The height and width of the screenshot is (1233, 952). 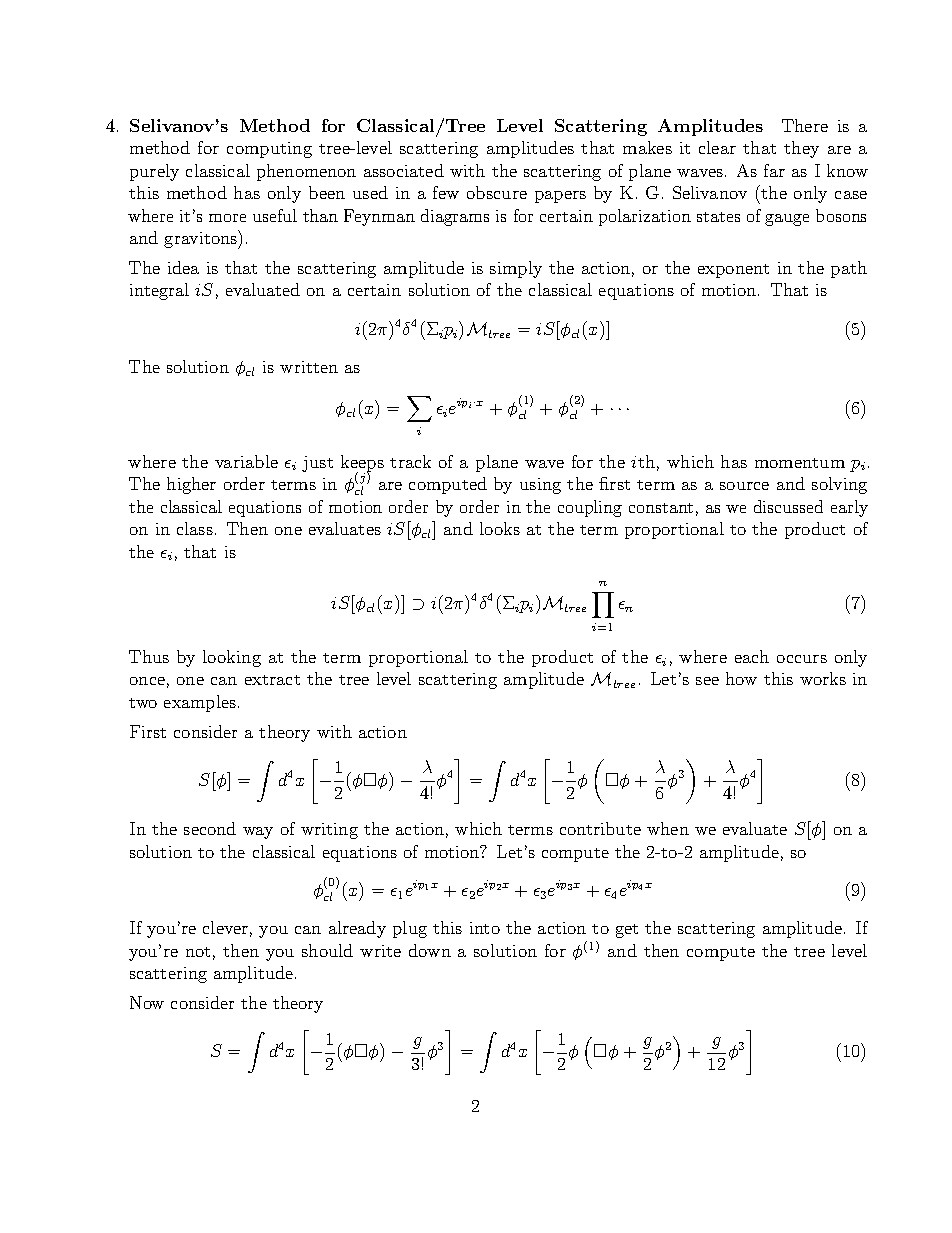 I want to click on higher, so click(x=191, y=485).
